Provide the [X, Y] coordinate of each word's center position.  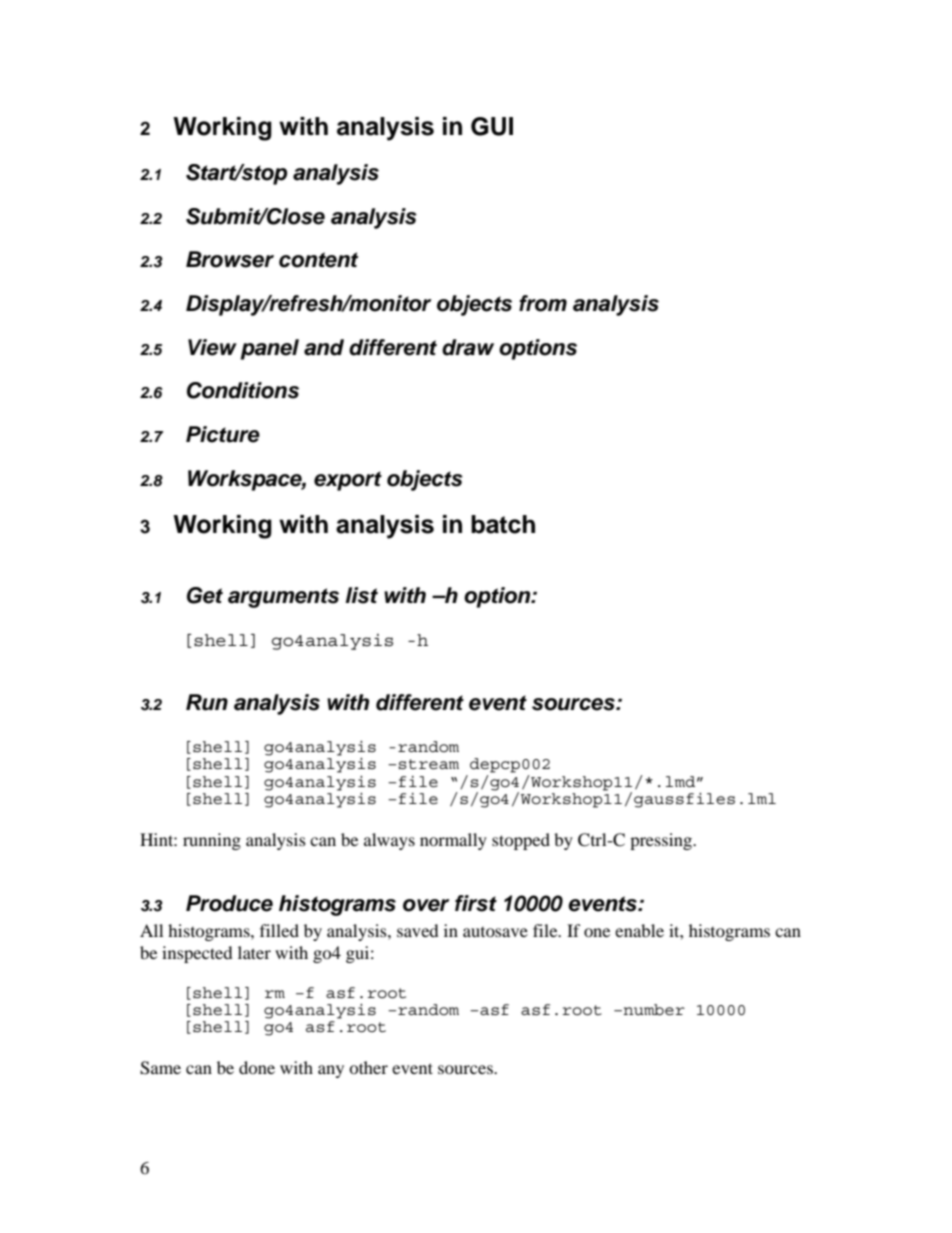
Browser [230, 259]
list [362, 595]
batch [503, 524]
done [257, 1067]
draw [468, 347]
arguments [283, 598]
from [543, 303]
